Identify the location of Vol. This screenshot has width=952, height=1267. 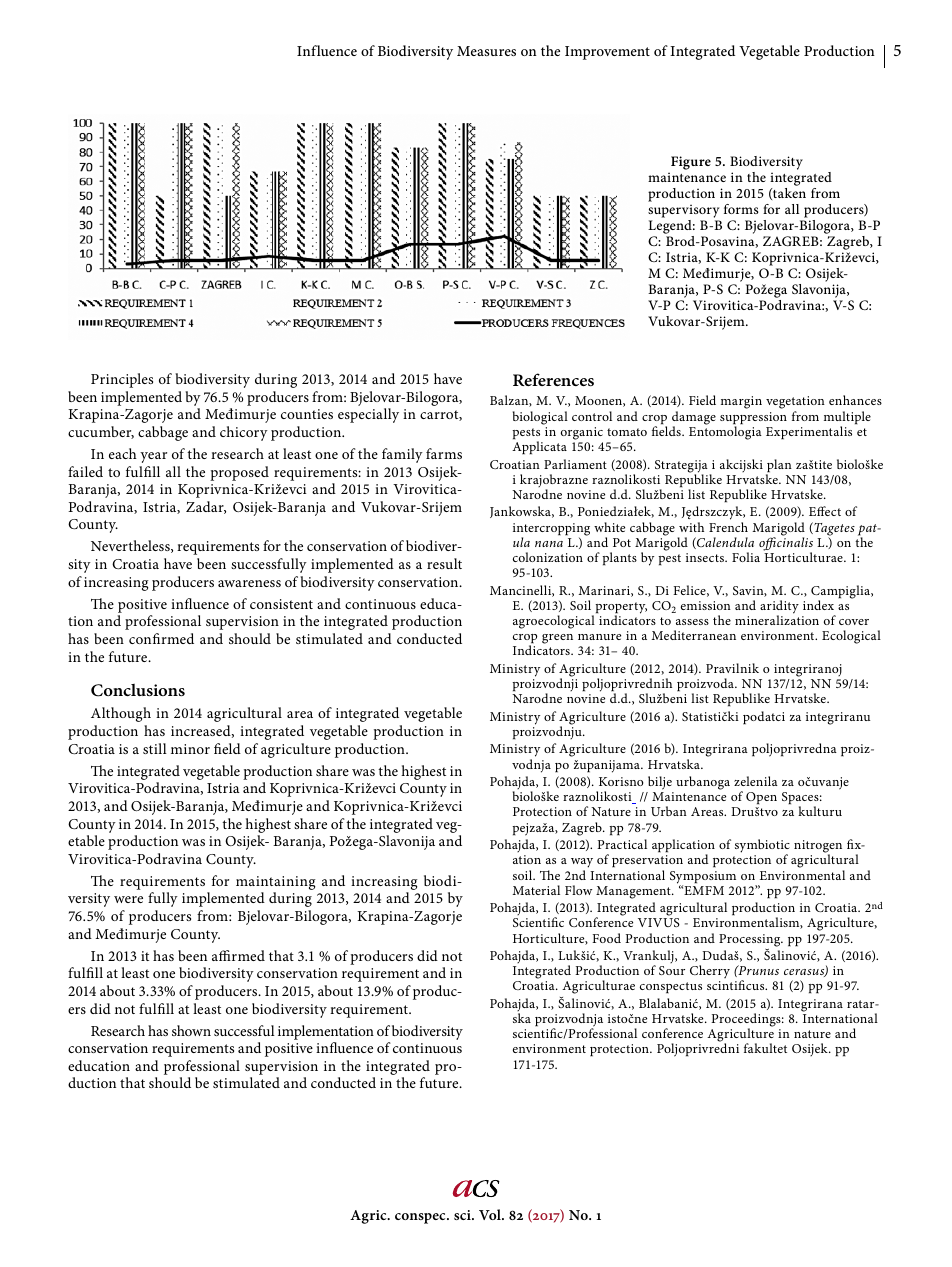
(491, 1214).
